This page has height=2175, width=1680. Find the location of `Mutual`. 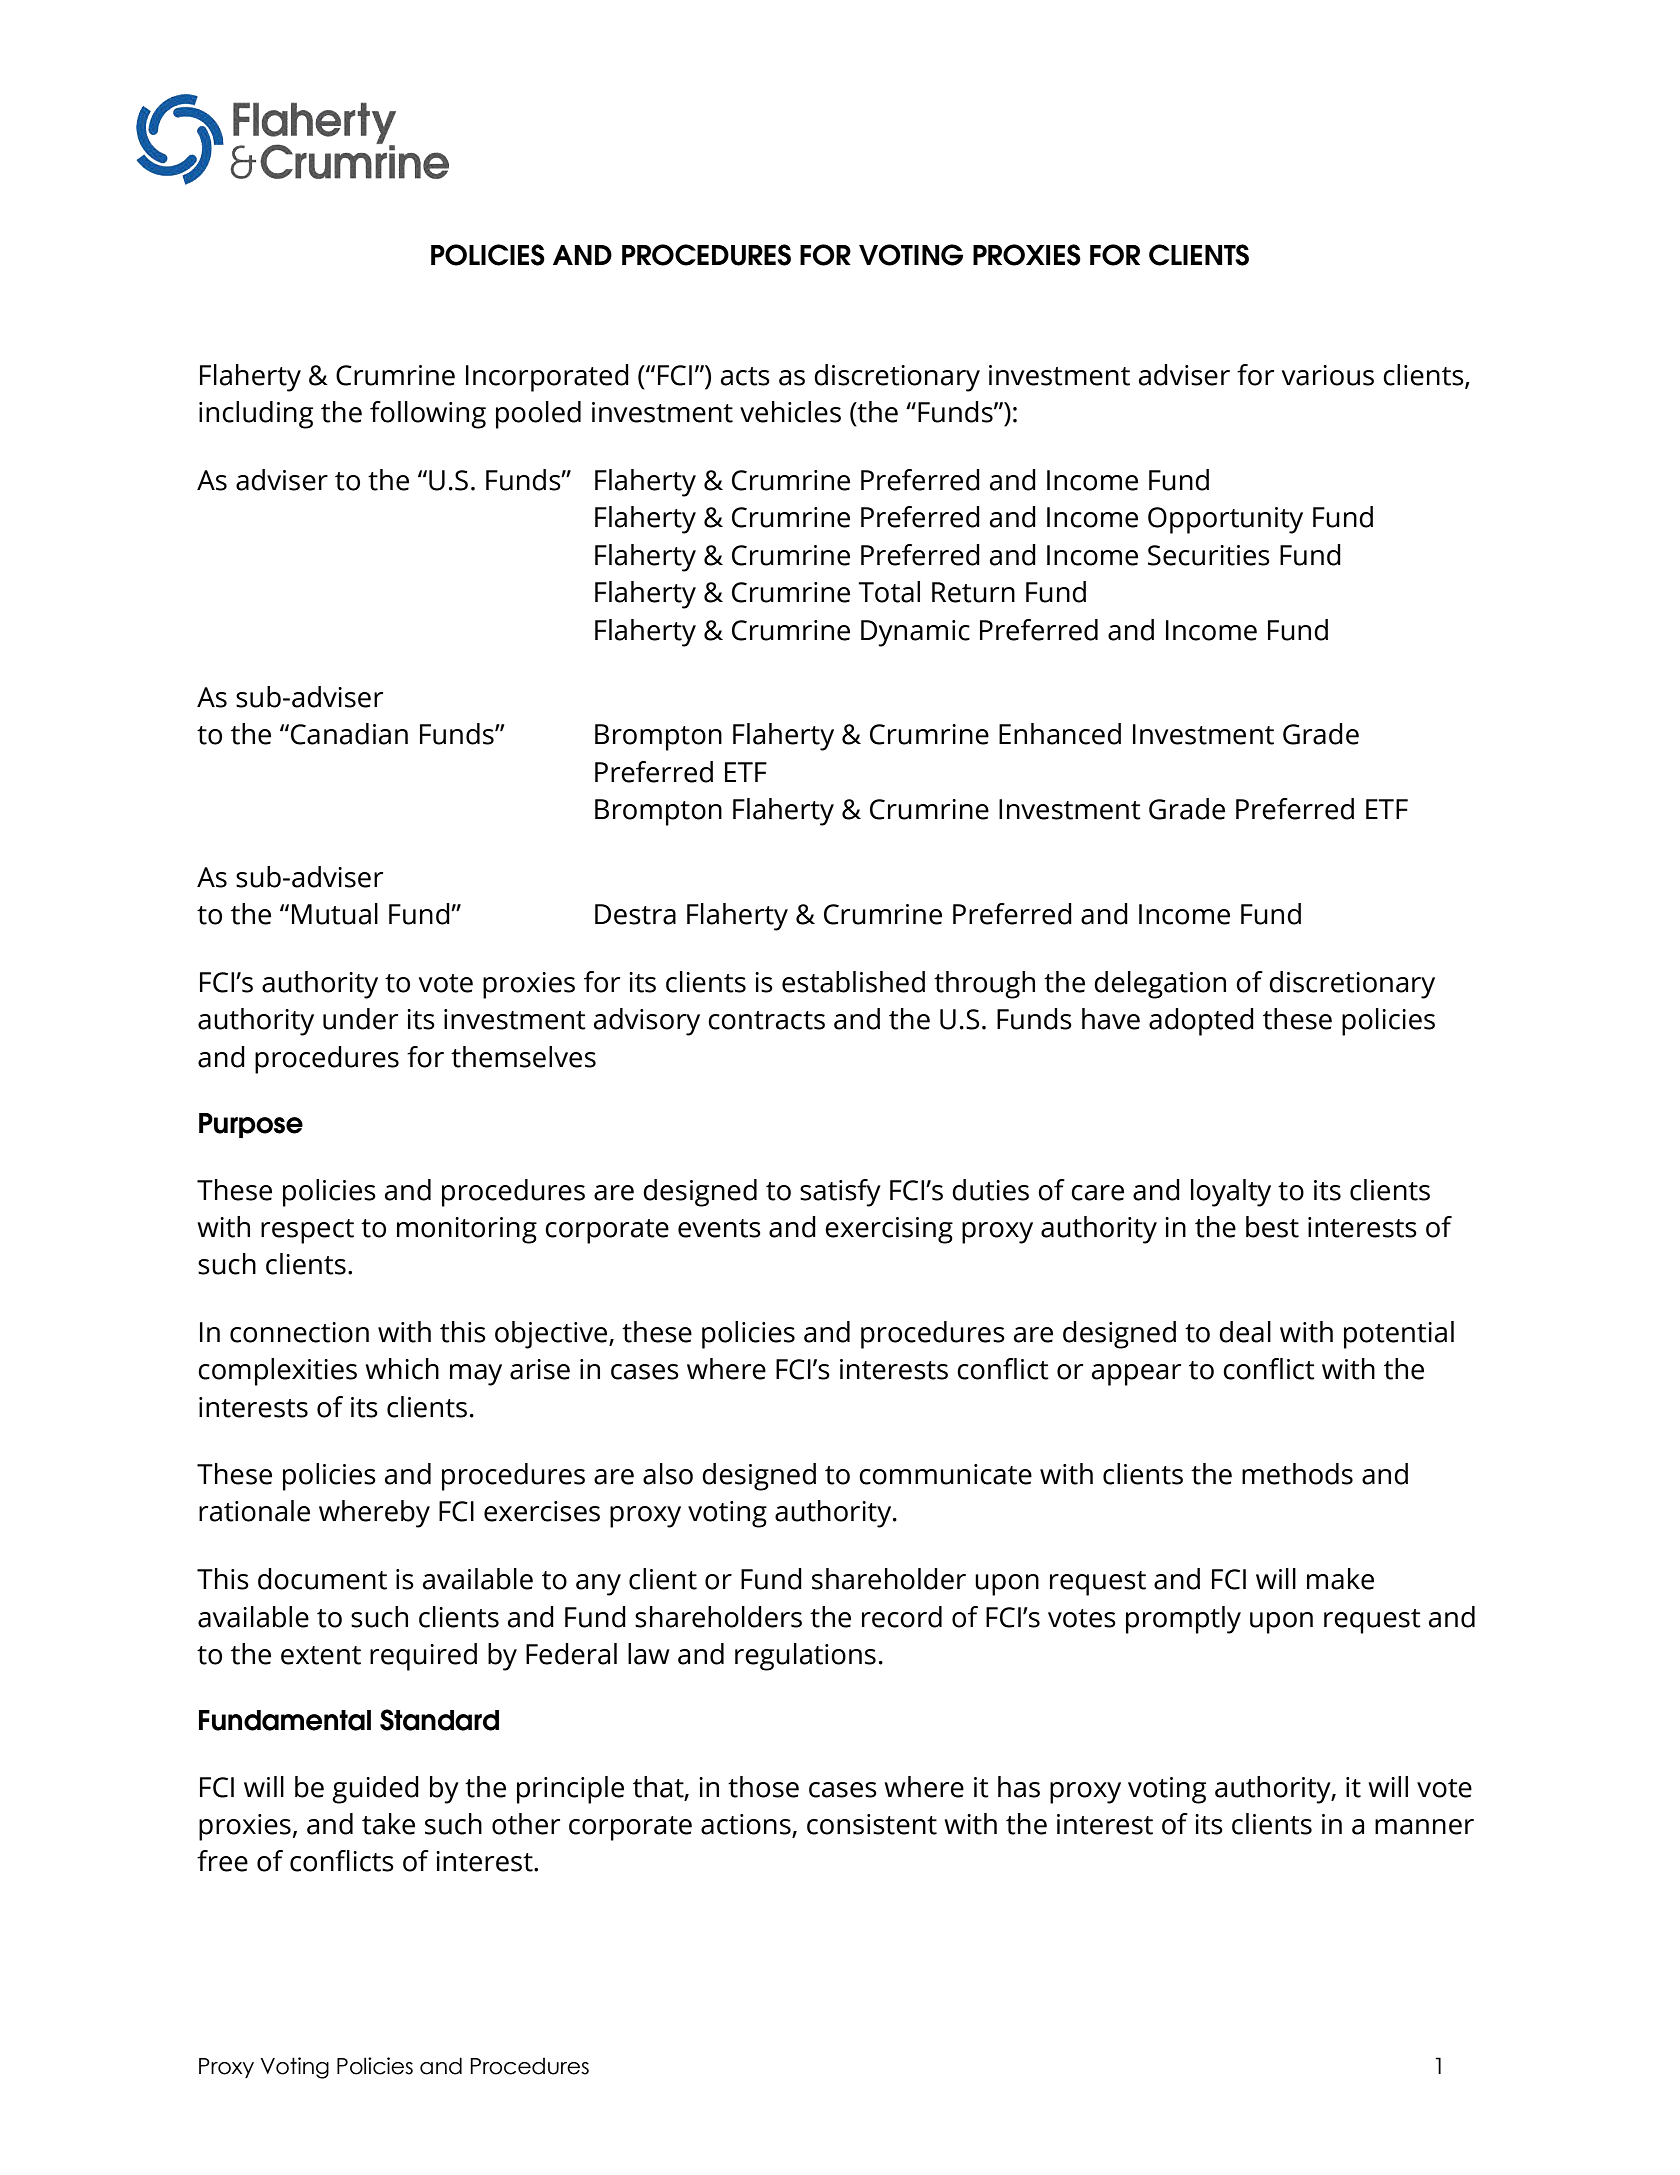

Mutual is located at coordinates (335, 914).
